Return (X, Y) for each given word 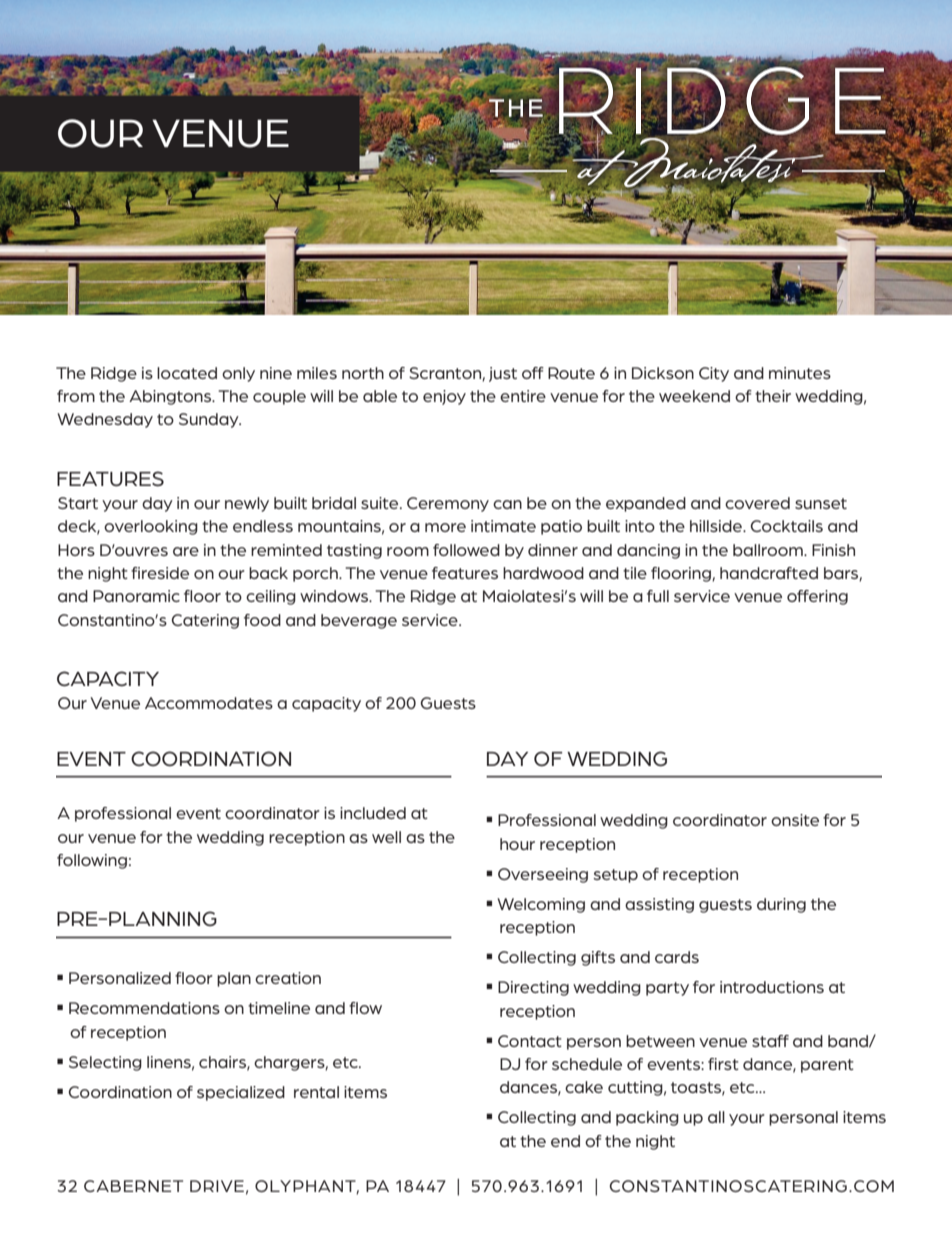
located (187, 373)
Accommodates (209, 703)
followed (466, 550)
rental (316, 1092)
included (373, 813)
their (773, 396)
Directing (533, 988)
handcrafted (769, 573)
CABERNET (133, 1186)
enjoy (444, 397)
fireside (160, 573)
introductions (772, 987)
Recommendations (144, 1008)
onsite (795, 820)
